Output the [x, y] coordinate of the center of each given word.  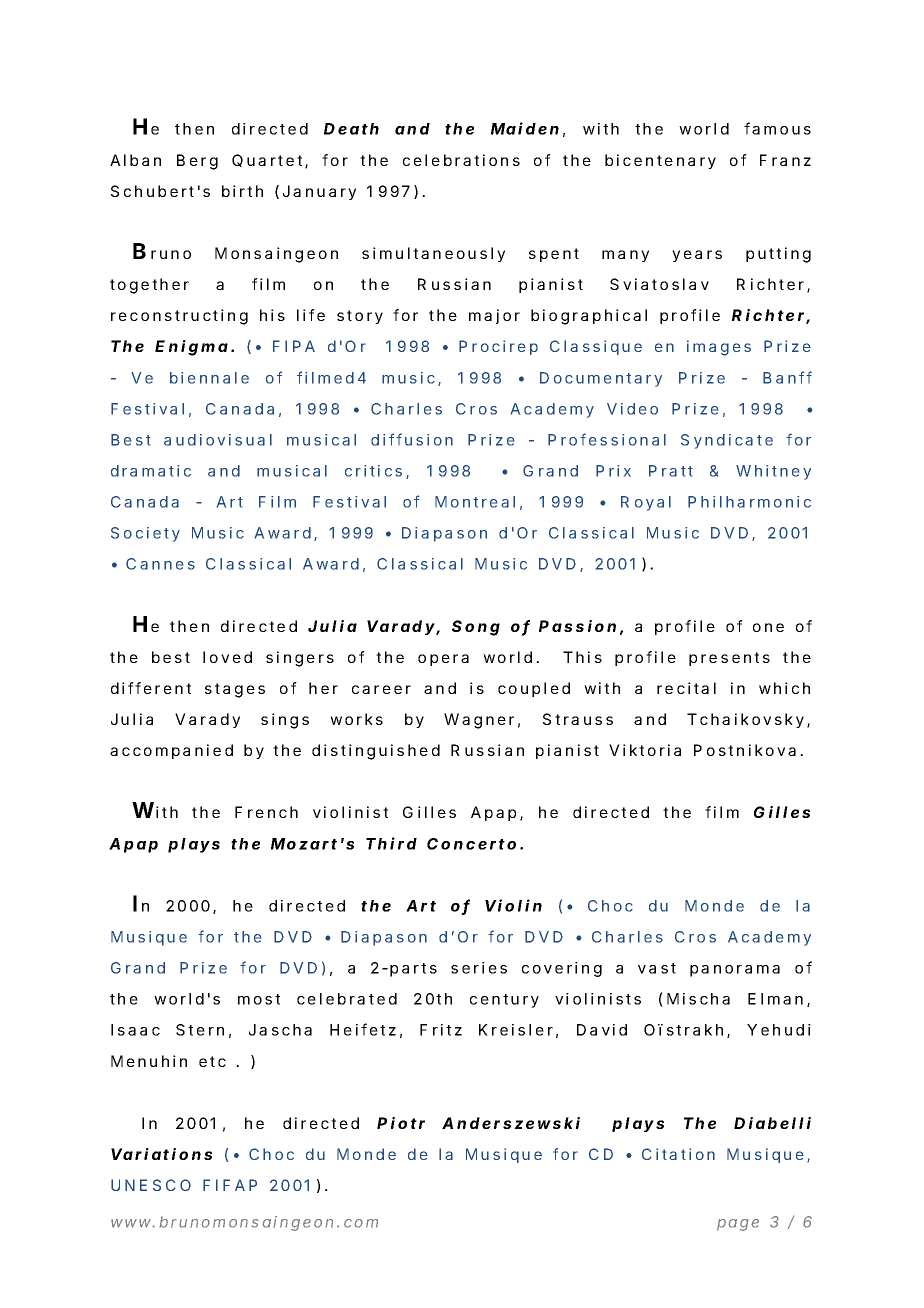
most [259, 999]
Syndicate [727, 441]
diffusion [412, 439]
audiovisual [218, 440]
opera [443, 660]
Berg [197, 162]
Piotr [401, 1123]
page [738, 1225]
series [479, 968]
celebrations [461, 160]
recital [686, 688]
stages [235, 690]
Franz [785, 160]
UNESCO [151, 1185]
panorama [735, 971]
